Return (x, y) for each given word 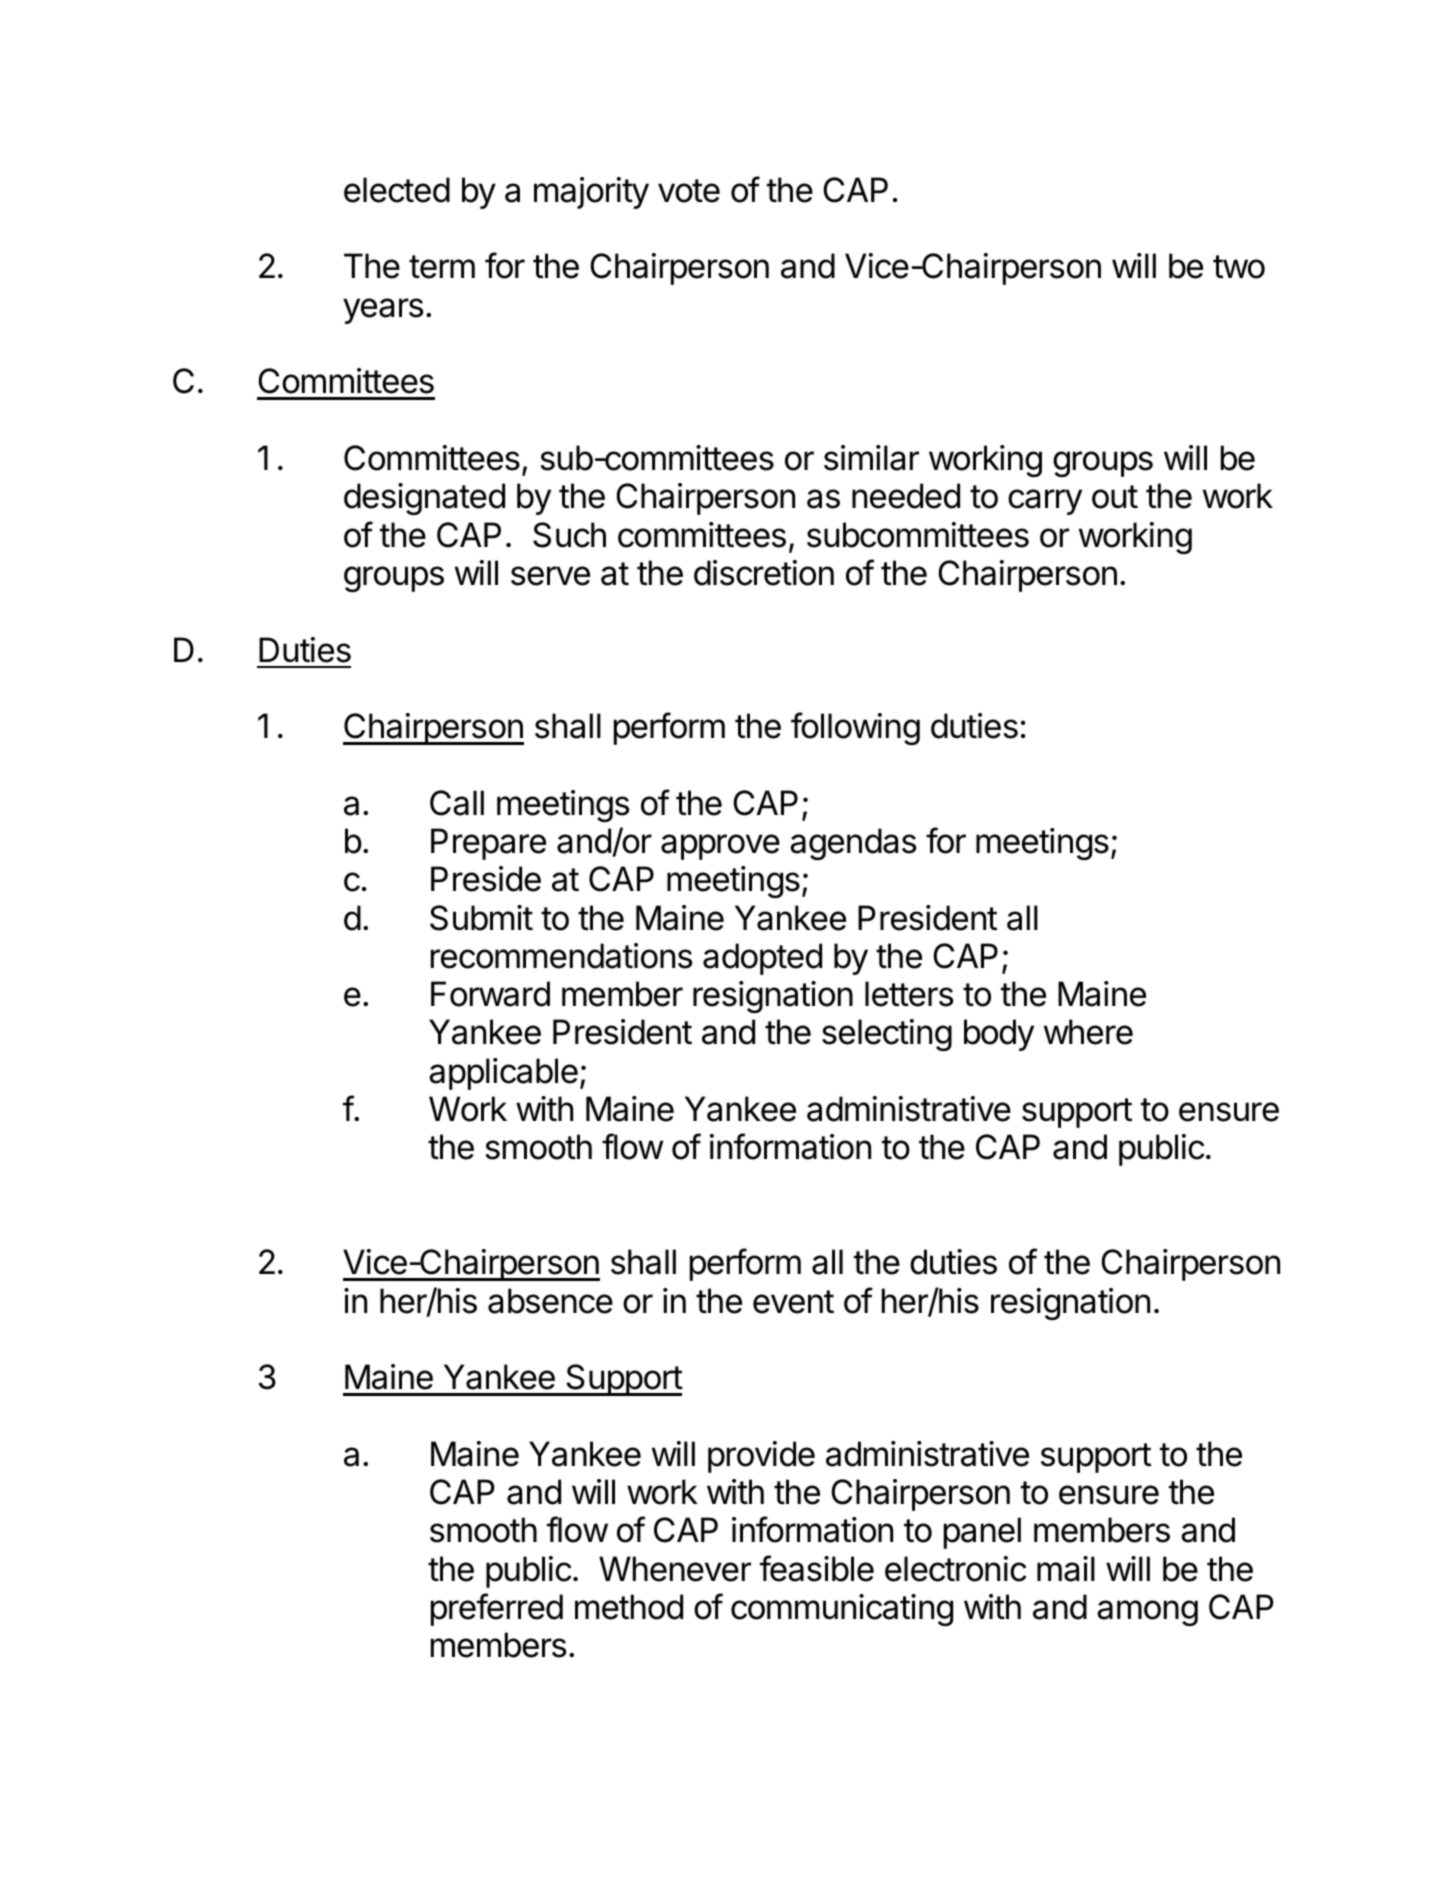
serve (550, 576)
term (442, 267)
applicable (503, 1074)
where (1088, 1032)
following (855, 728)
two (1239, 267)
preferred (497, 1609)
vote (689, 191)
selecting (887, 1035)
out (1115, 497)
